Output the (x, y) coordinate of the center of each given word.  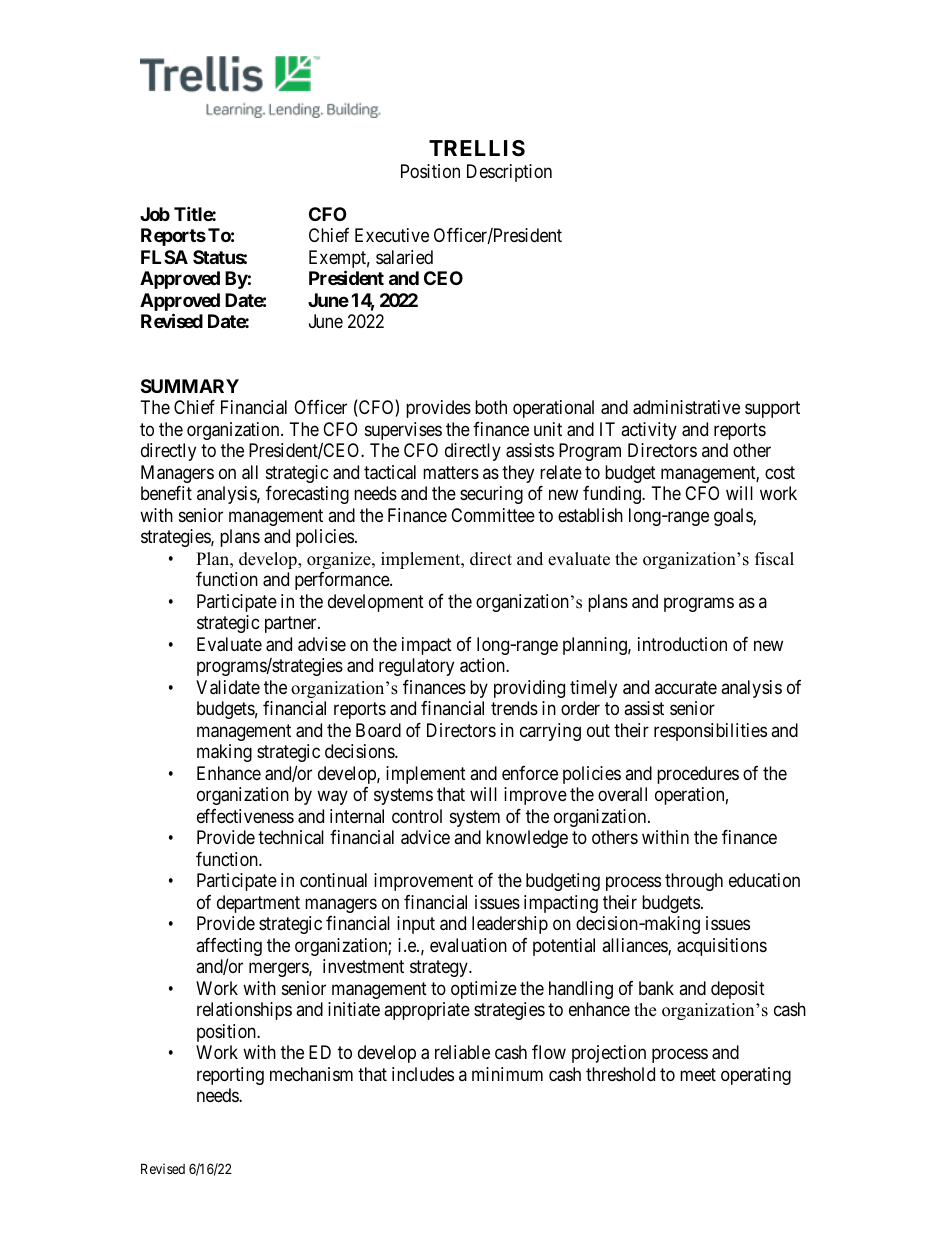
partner (292, 624)
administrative (686, 407)
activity (649, 431)
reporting (230, 1076)
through (694, 882)
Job (155, 214)
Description (509, 173)
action (483, 665)
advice (425, 837)
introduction (682, 644)
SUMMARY (190, 386)
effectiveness (245, 816)
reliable (462, 1052)
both (491, 407)
